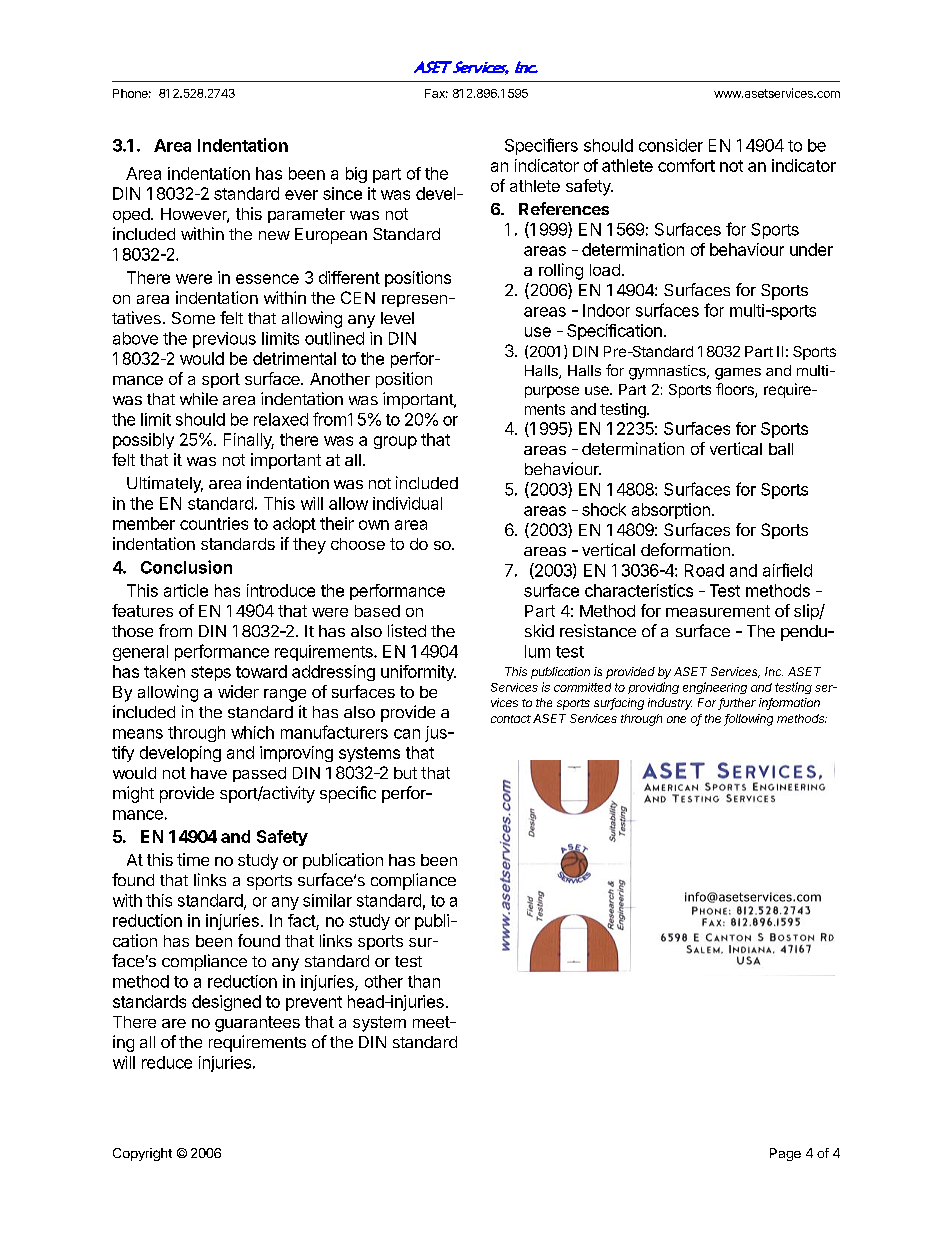  I want to click on following, so click(748, 720).
